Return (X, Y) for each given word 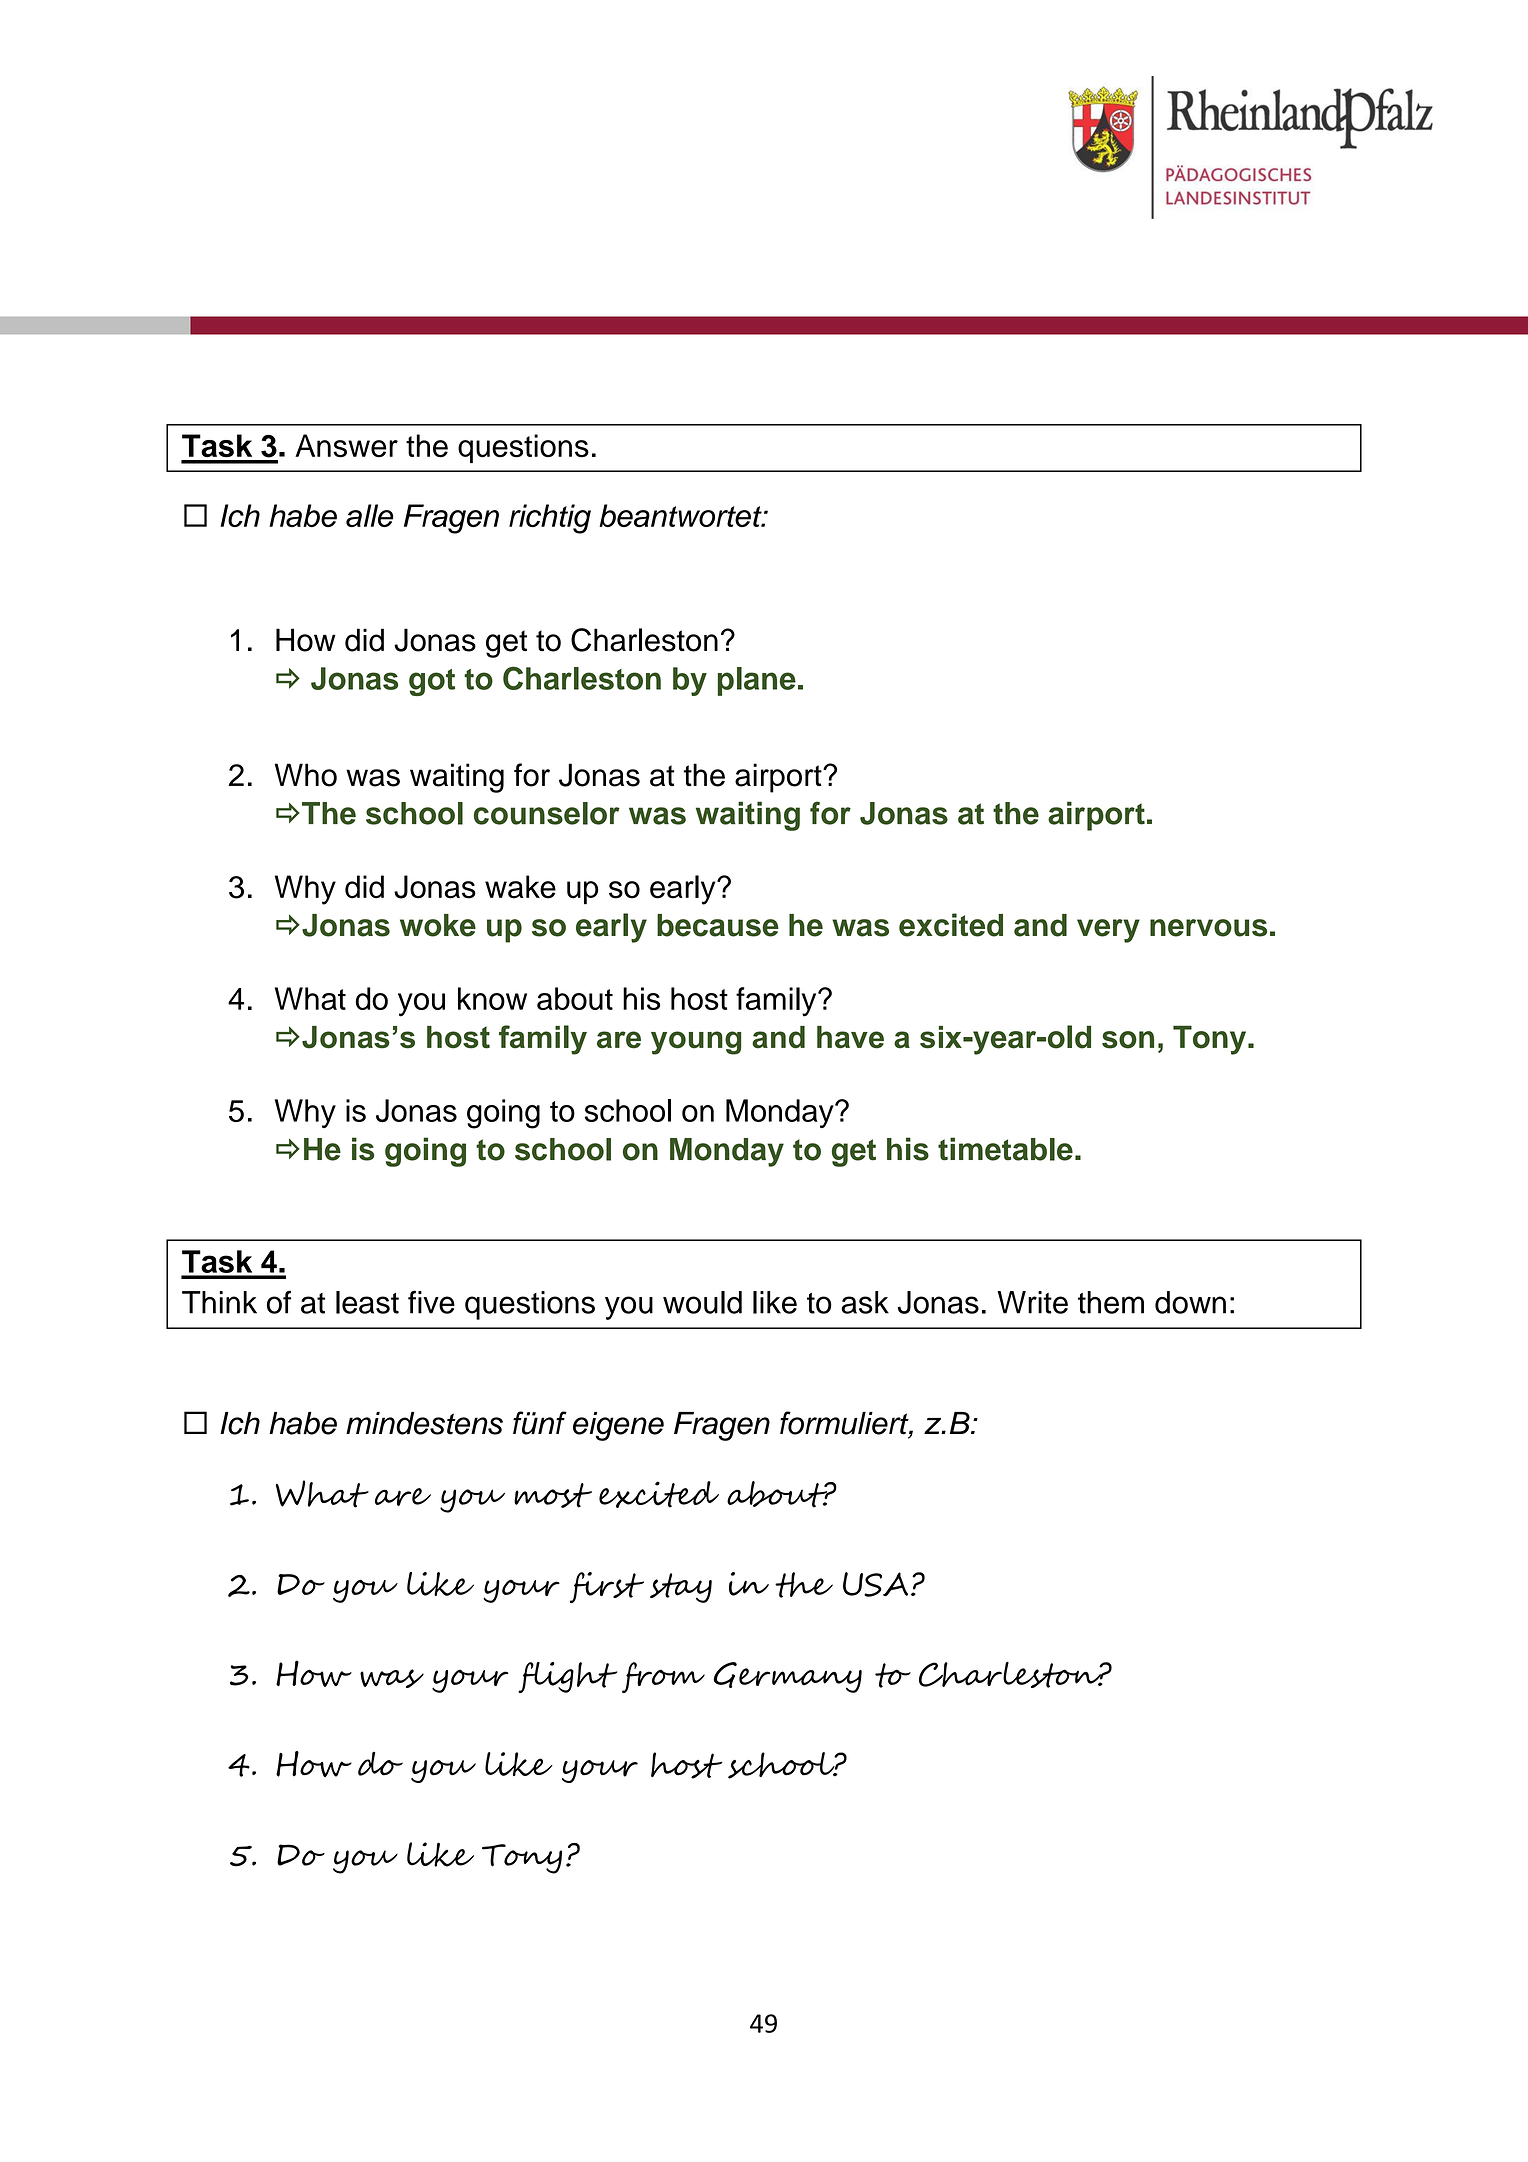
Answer (346, 446)
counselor (547, 813)
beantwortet (681, 515)
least (367, 1302)
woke (438, 925)
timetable (1005, 1149)
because (718, 925)
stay (681, 1588)
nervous (1208, 928)
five (431, 1302)
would (702, 1302)
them (1111, 1302)
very (1108, 931)
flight (567, 1677)
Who (306, 775)
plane (757, 681)
